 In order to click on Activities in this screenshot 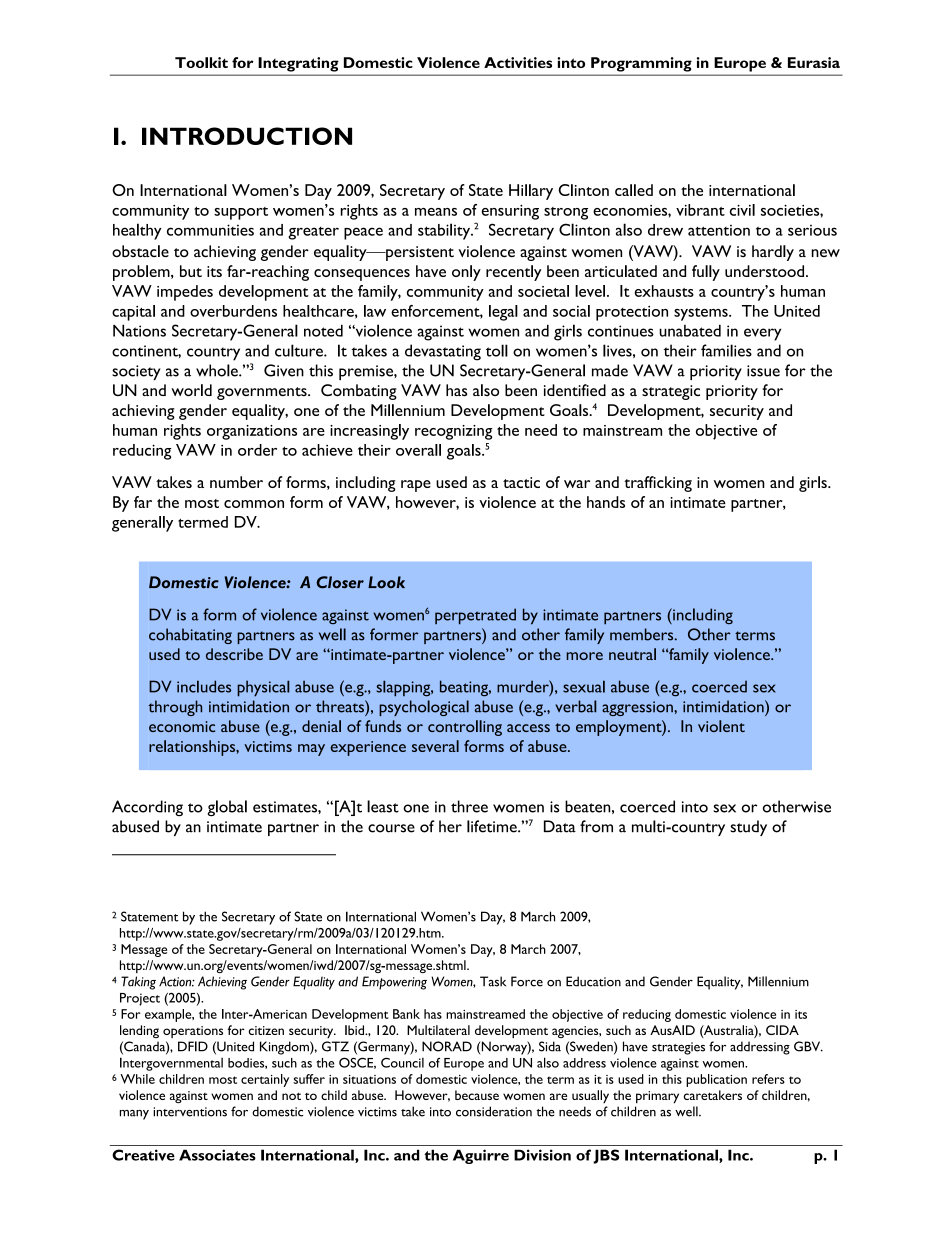, I will do `click(518, 62)`.
